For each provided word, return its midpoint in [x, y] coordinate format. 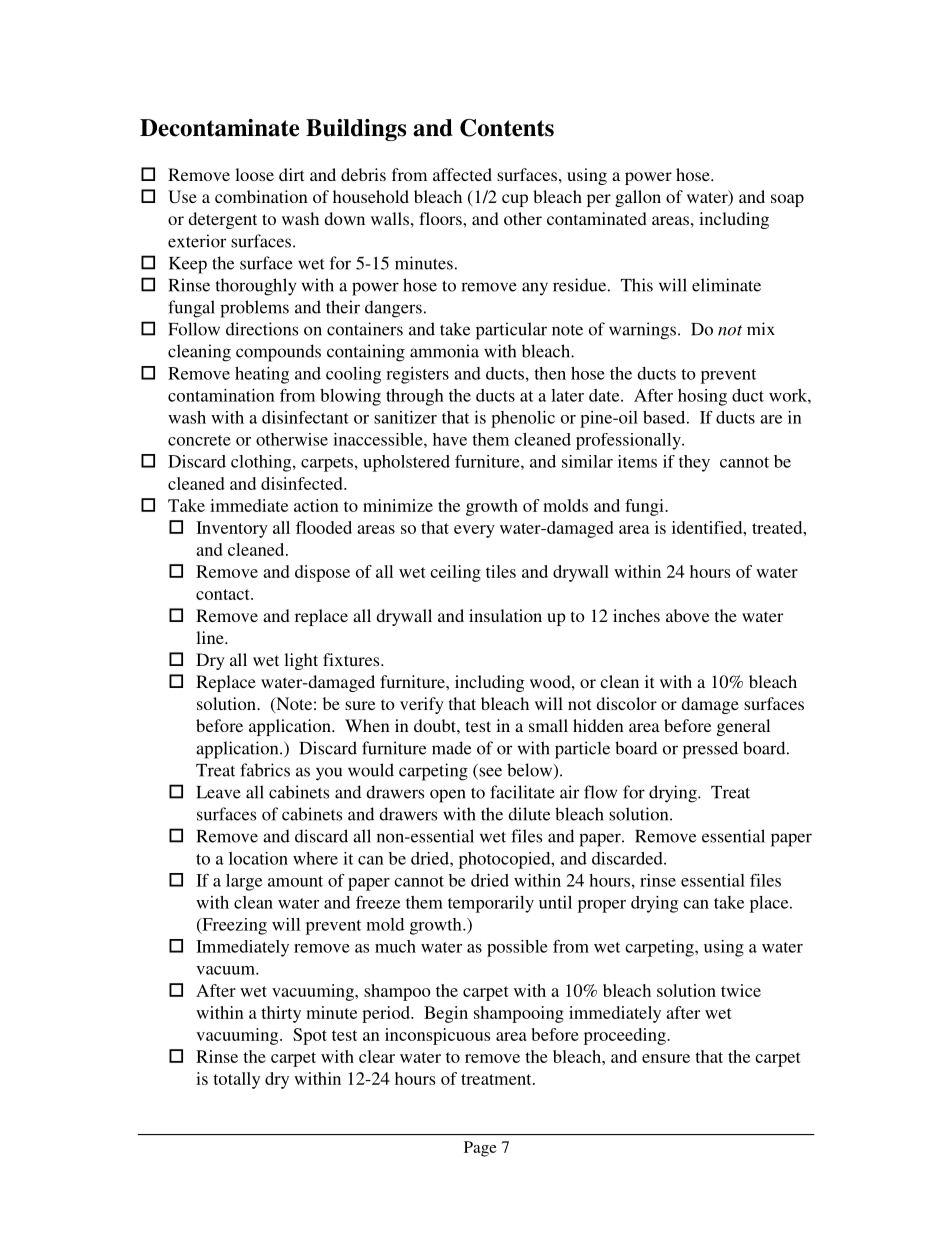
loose [254, 174]
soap [787, 200]
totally [236, 1080]
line [211, 637]
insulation [505, 615]
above [687, 615]
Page [480, 1149]
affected [462, 174]
